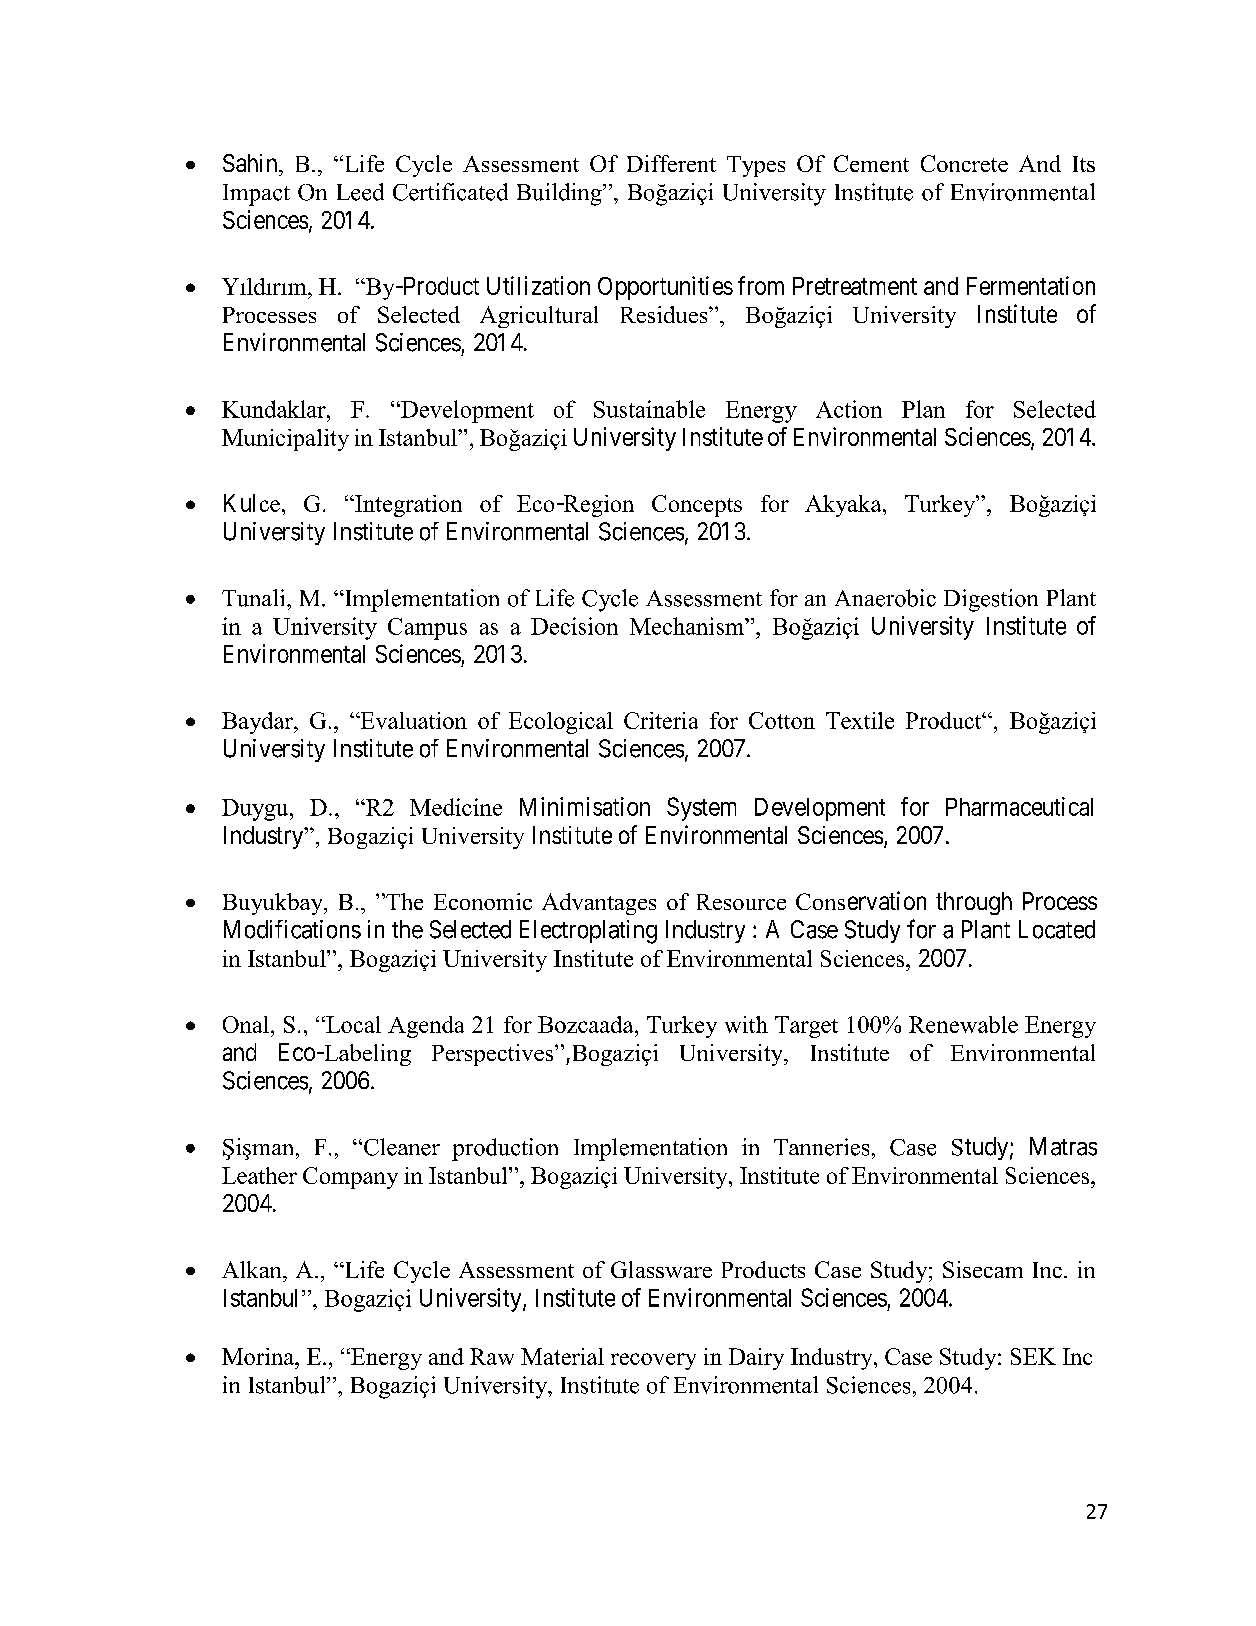 This screenshot has height=1626, width=1256. Describe the element at coordinates (991, 600) in the screenshot. I see `Digestion` at that location.
